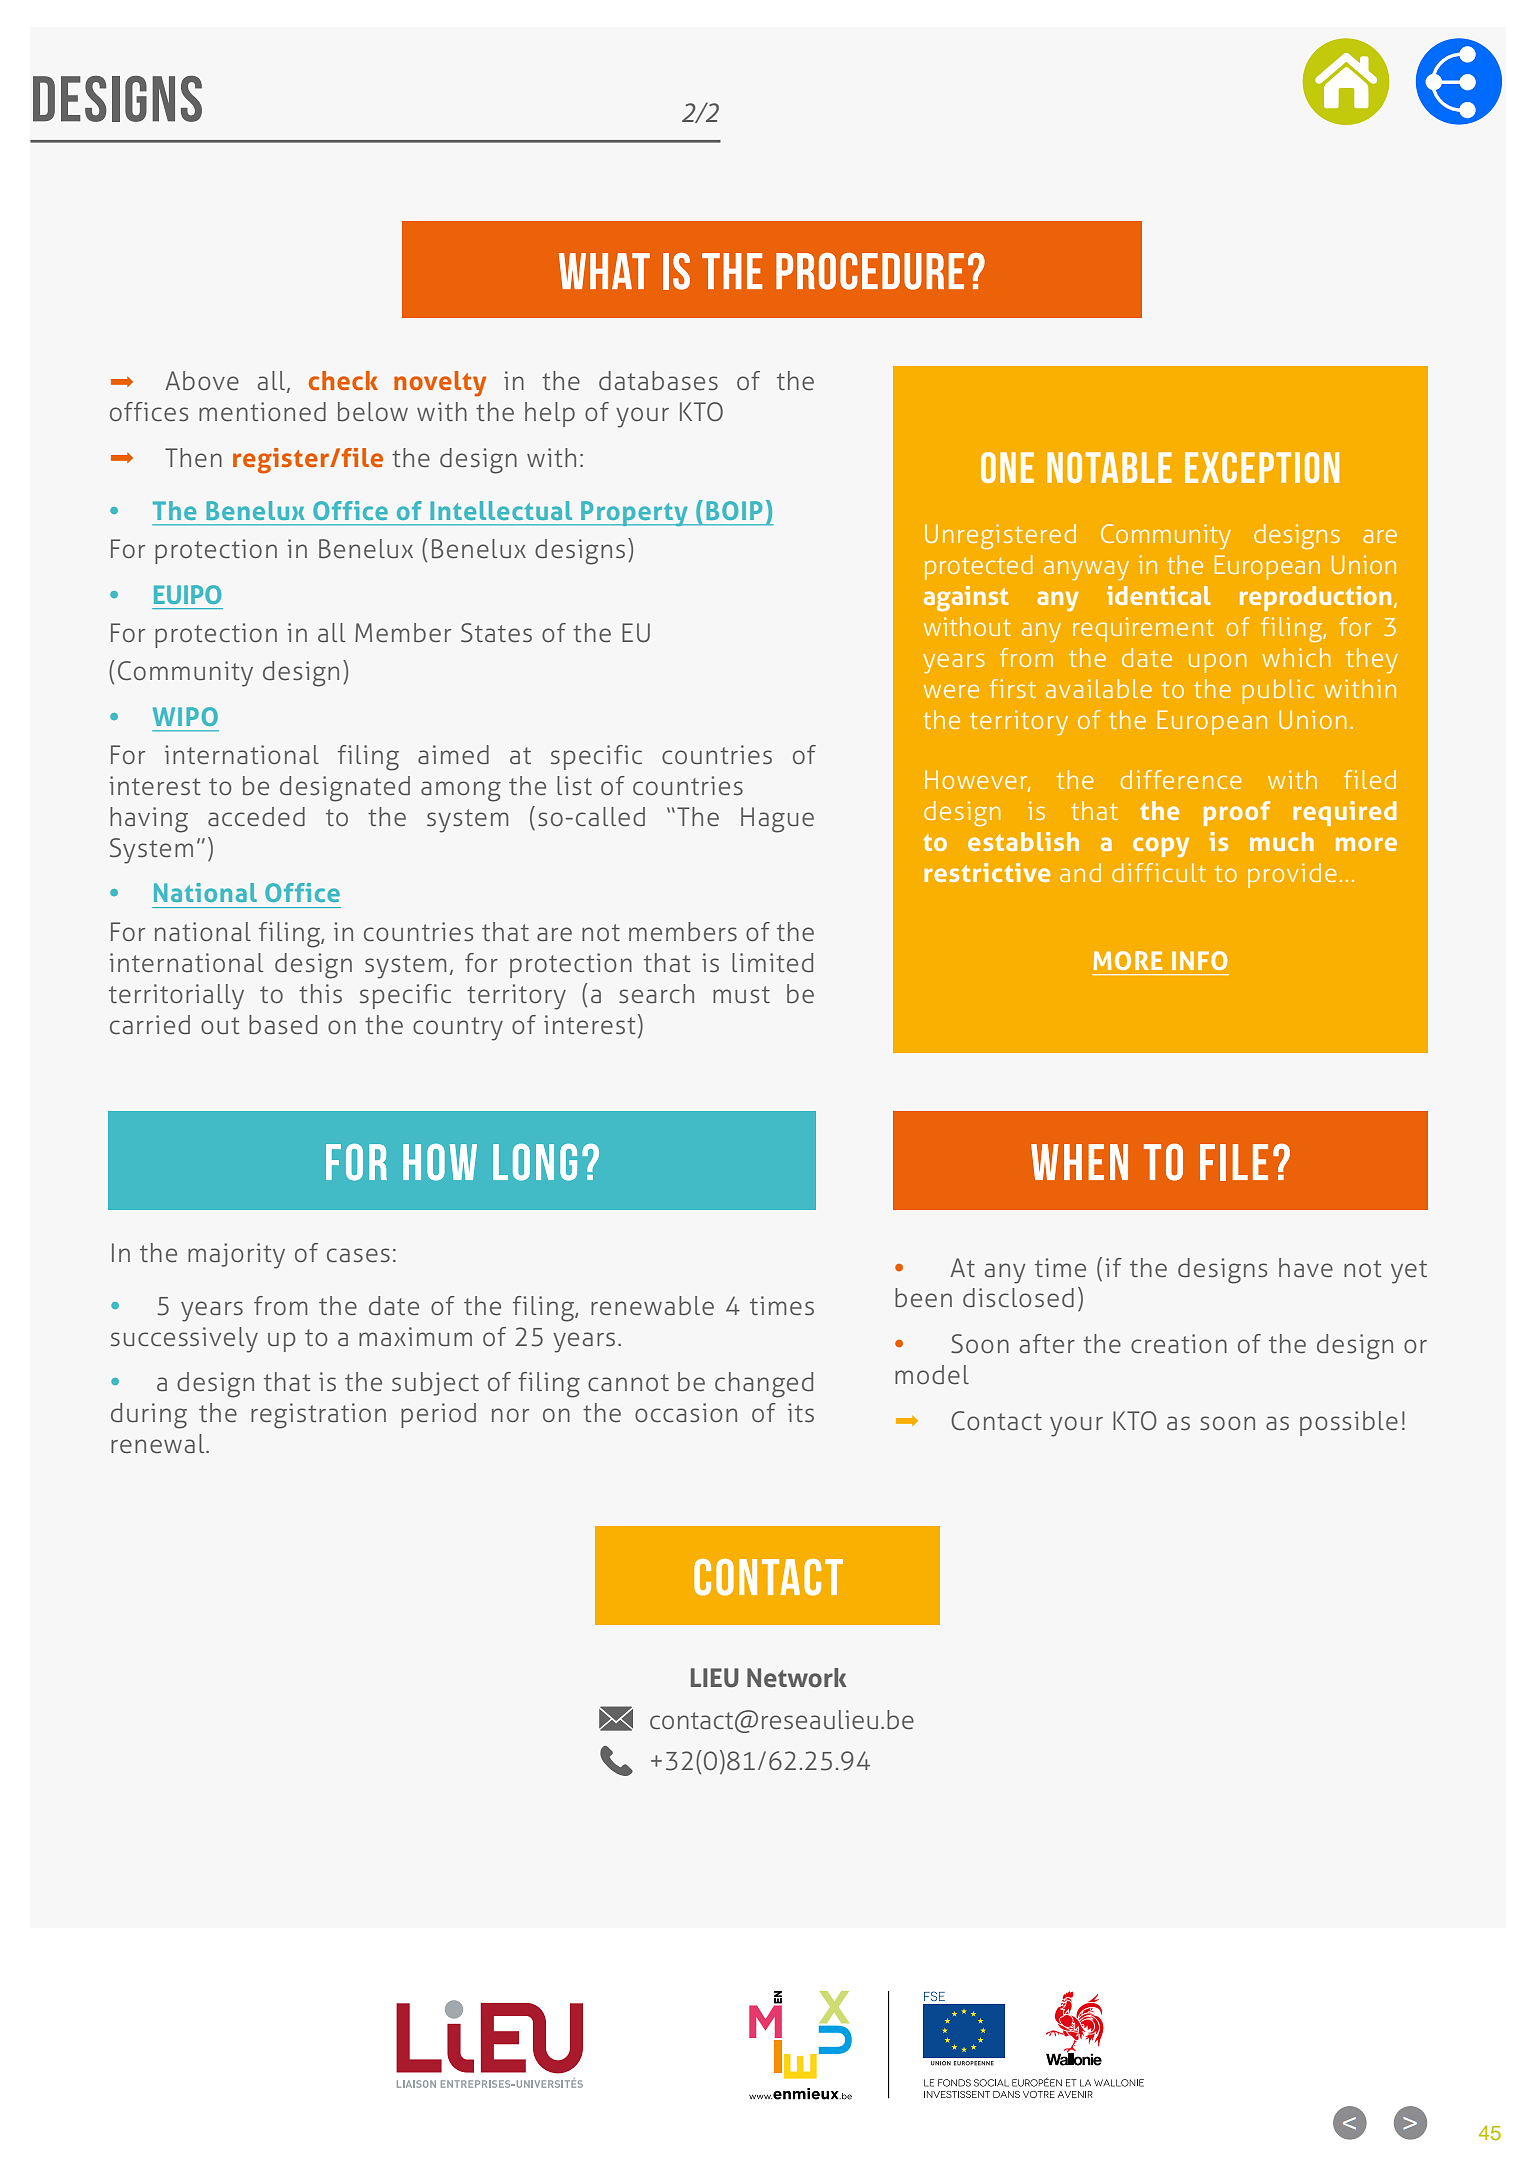 Image resolution: width=1536 pixels, height=2172 pixels. Describe the element at coordinates (1262, 467) in the screenshot. I see `exception` at that location.
